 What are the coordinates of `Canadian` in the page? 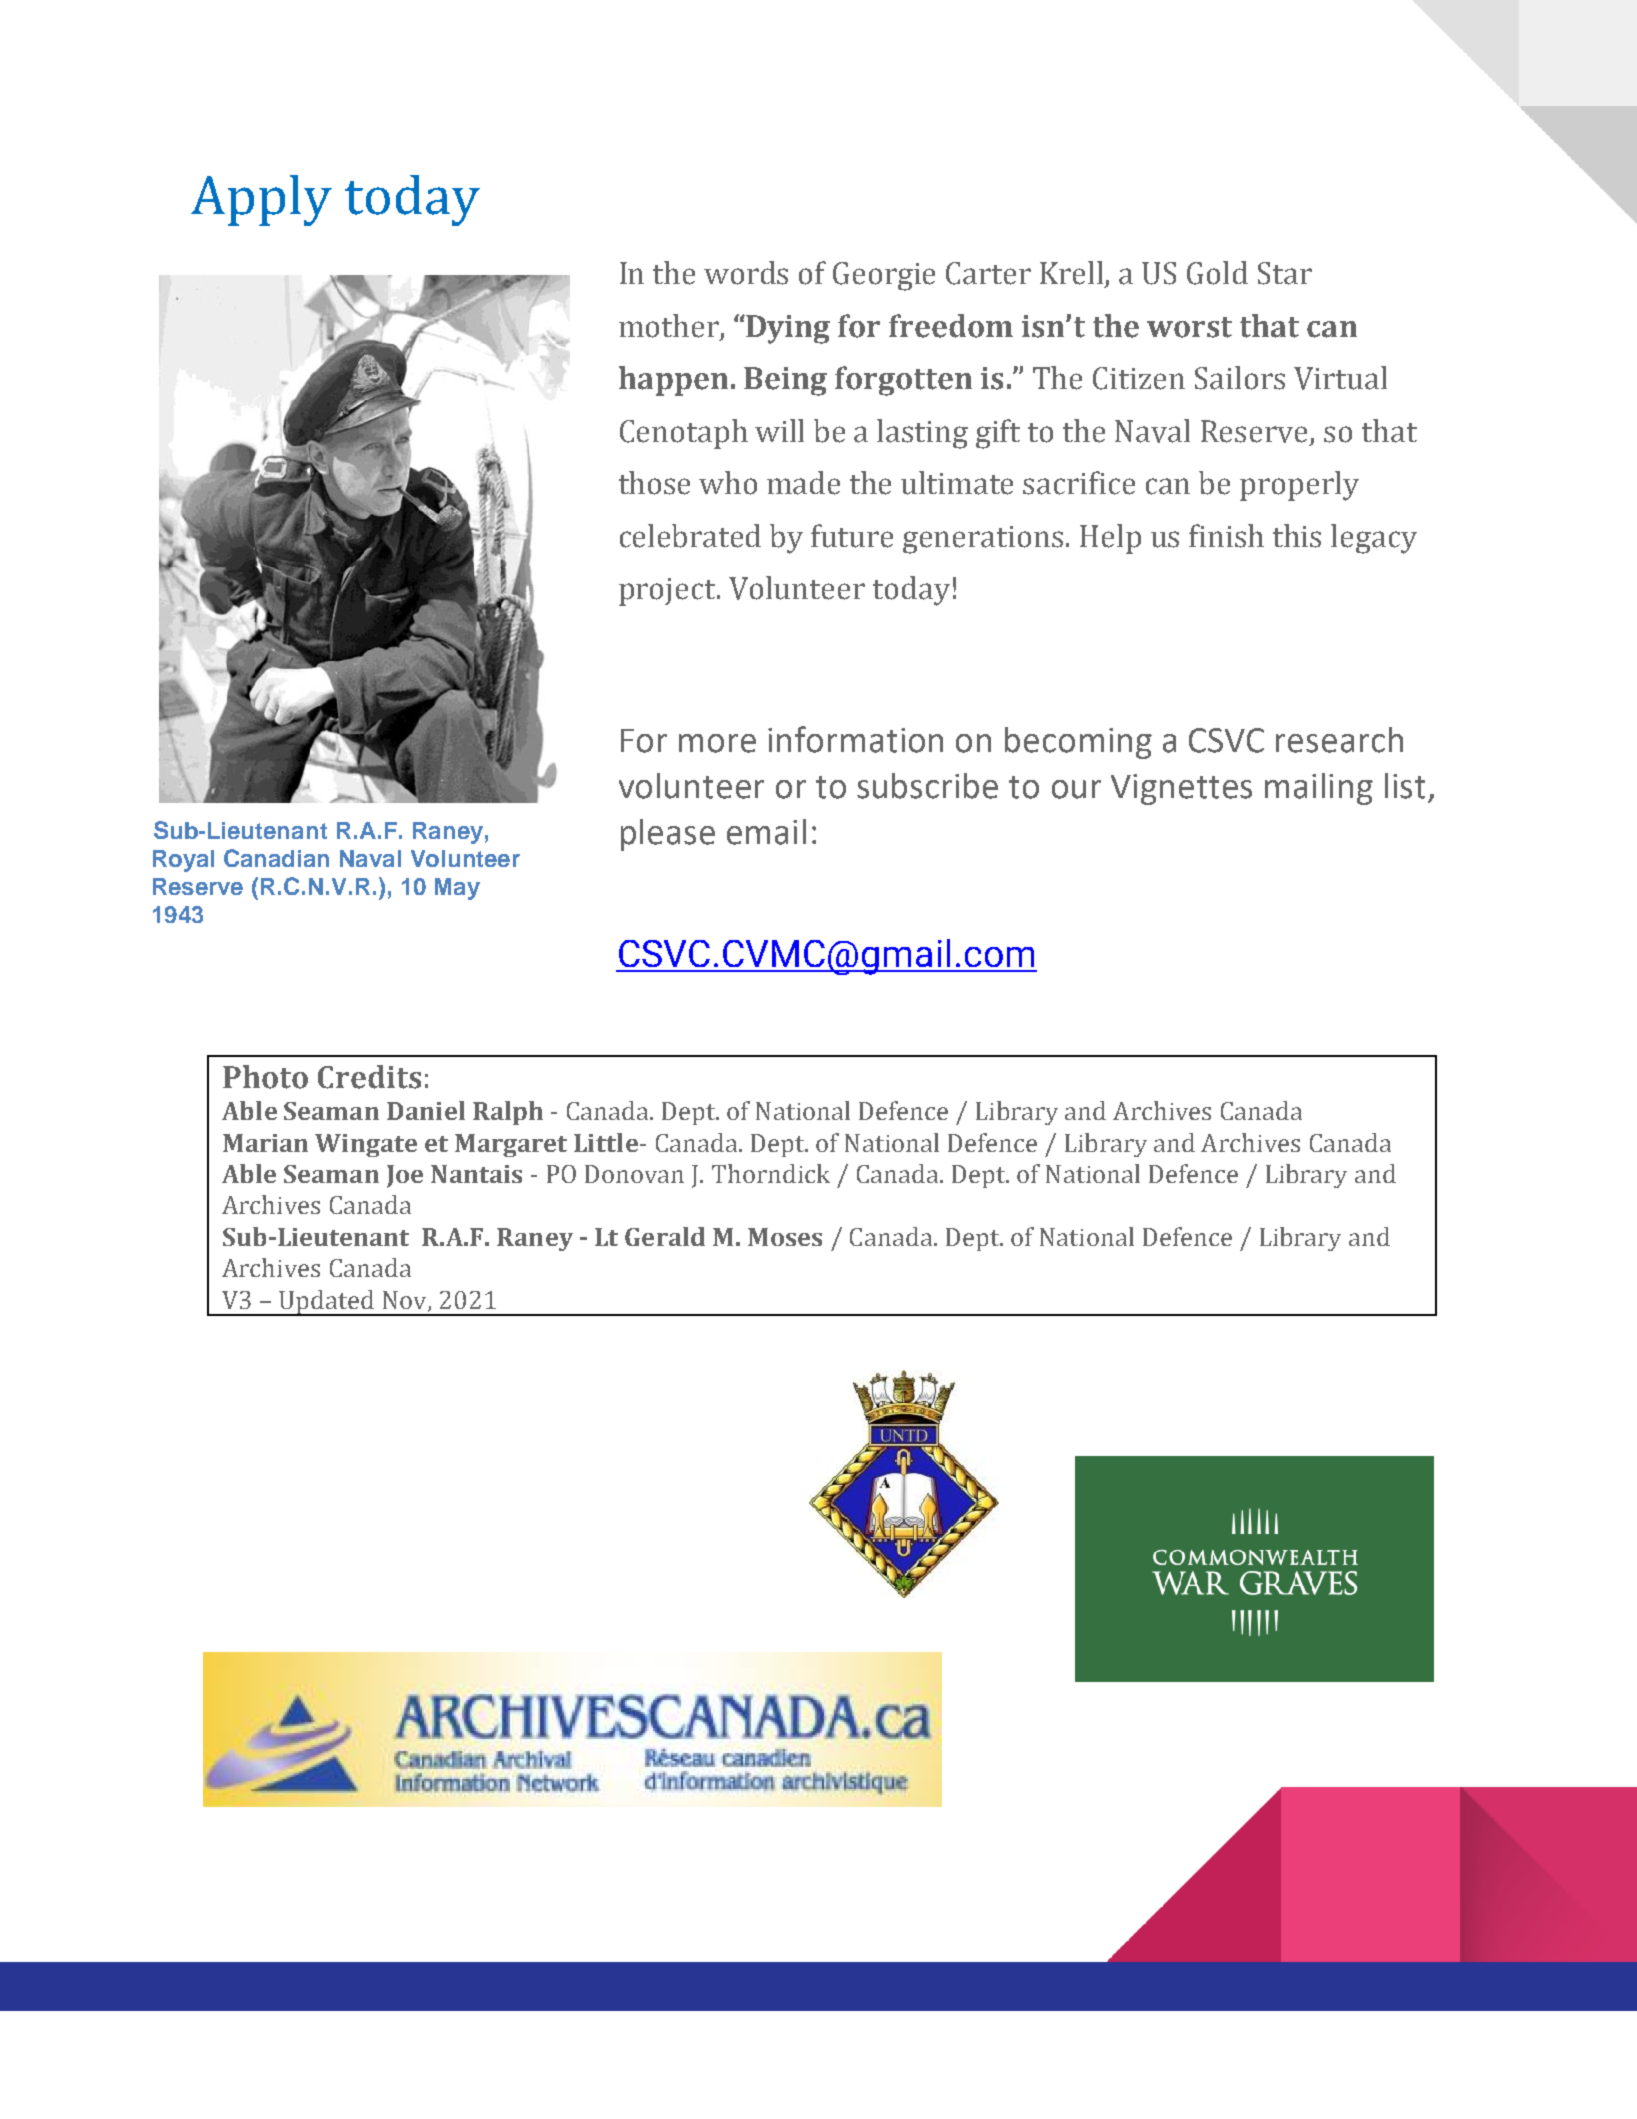 It's located at (276, 858).
